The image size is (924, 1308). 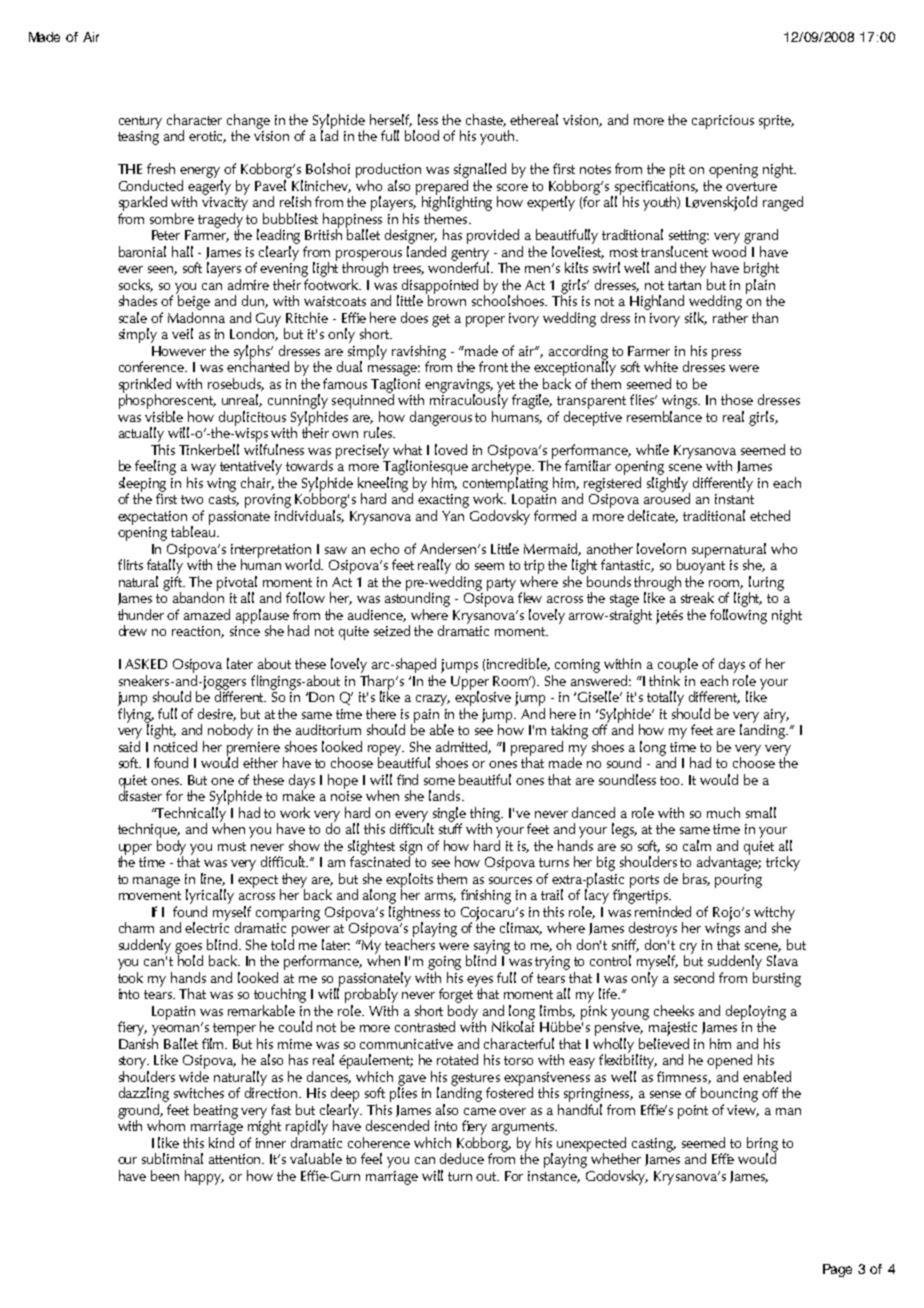 I want to click on capricious, so click(x=723, y=122).
